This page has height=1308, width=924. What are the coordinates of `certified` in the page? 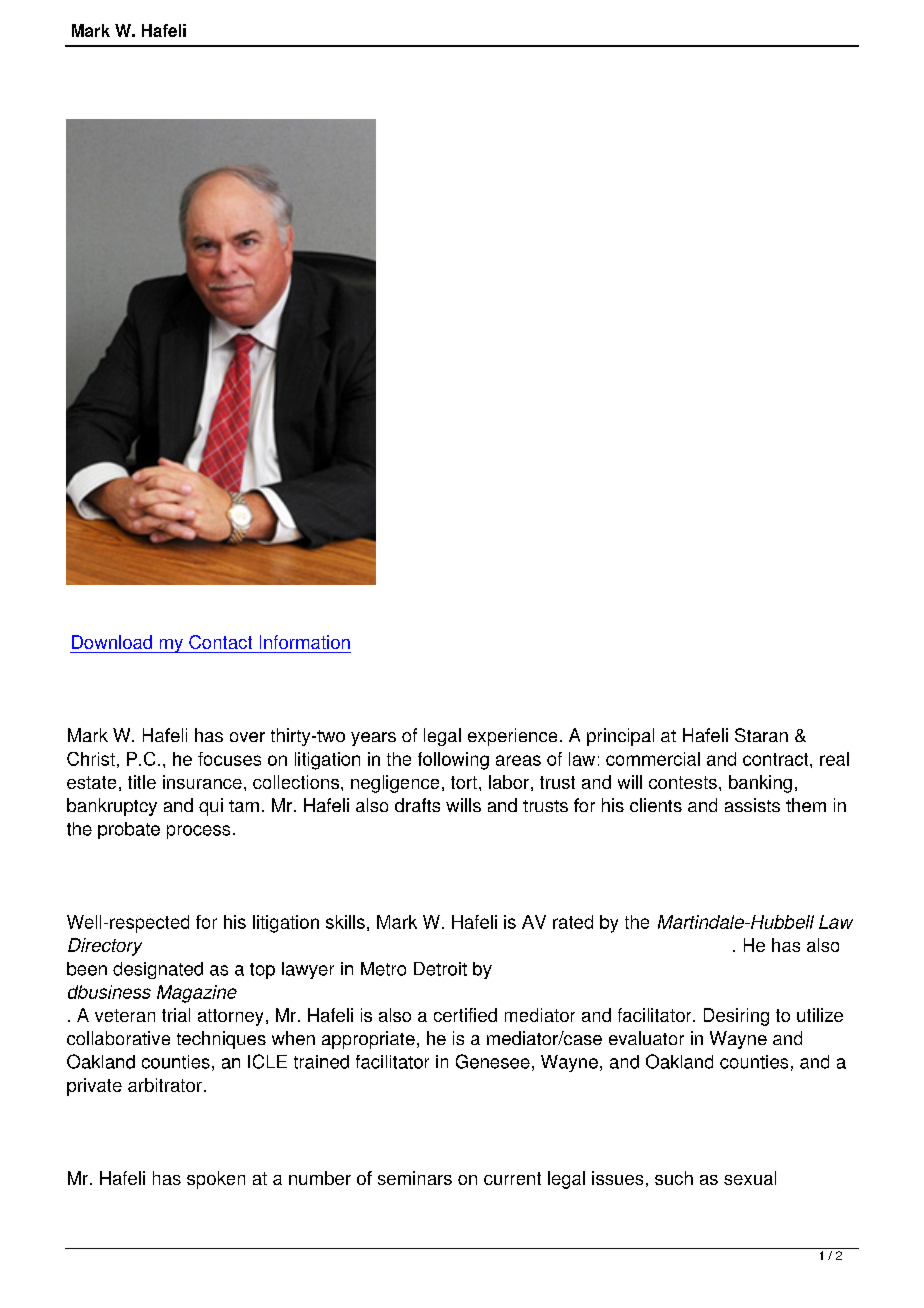 It's located at (465, 1015).
